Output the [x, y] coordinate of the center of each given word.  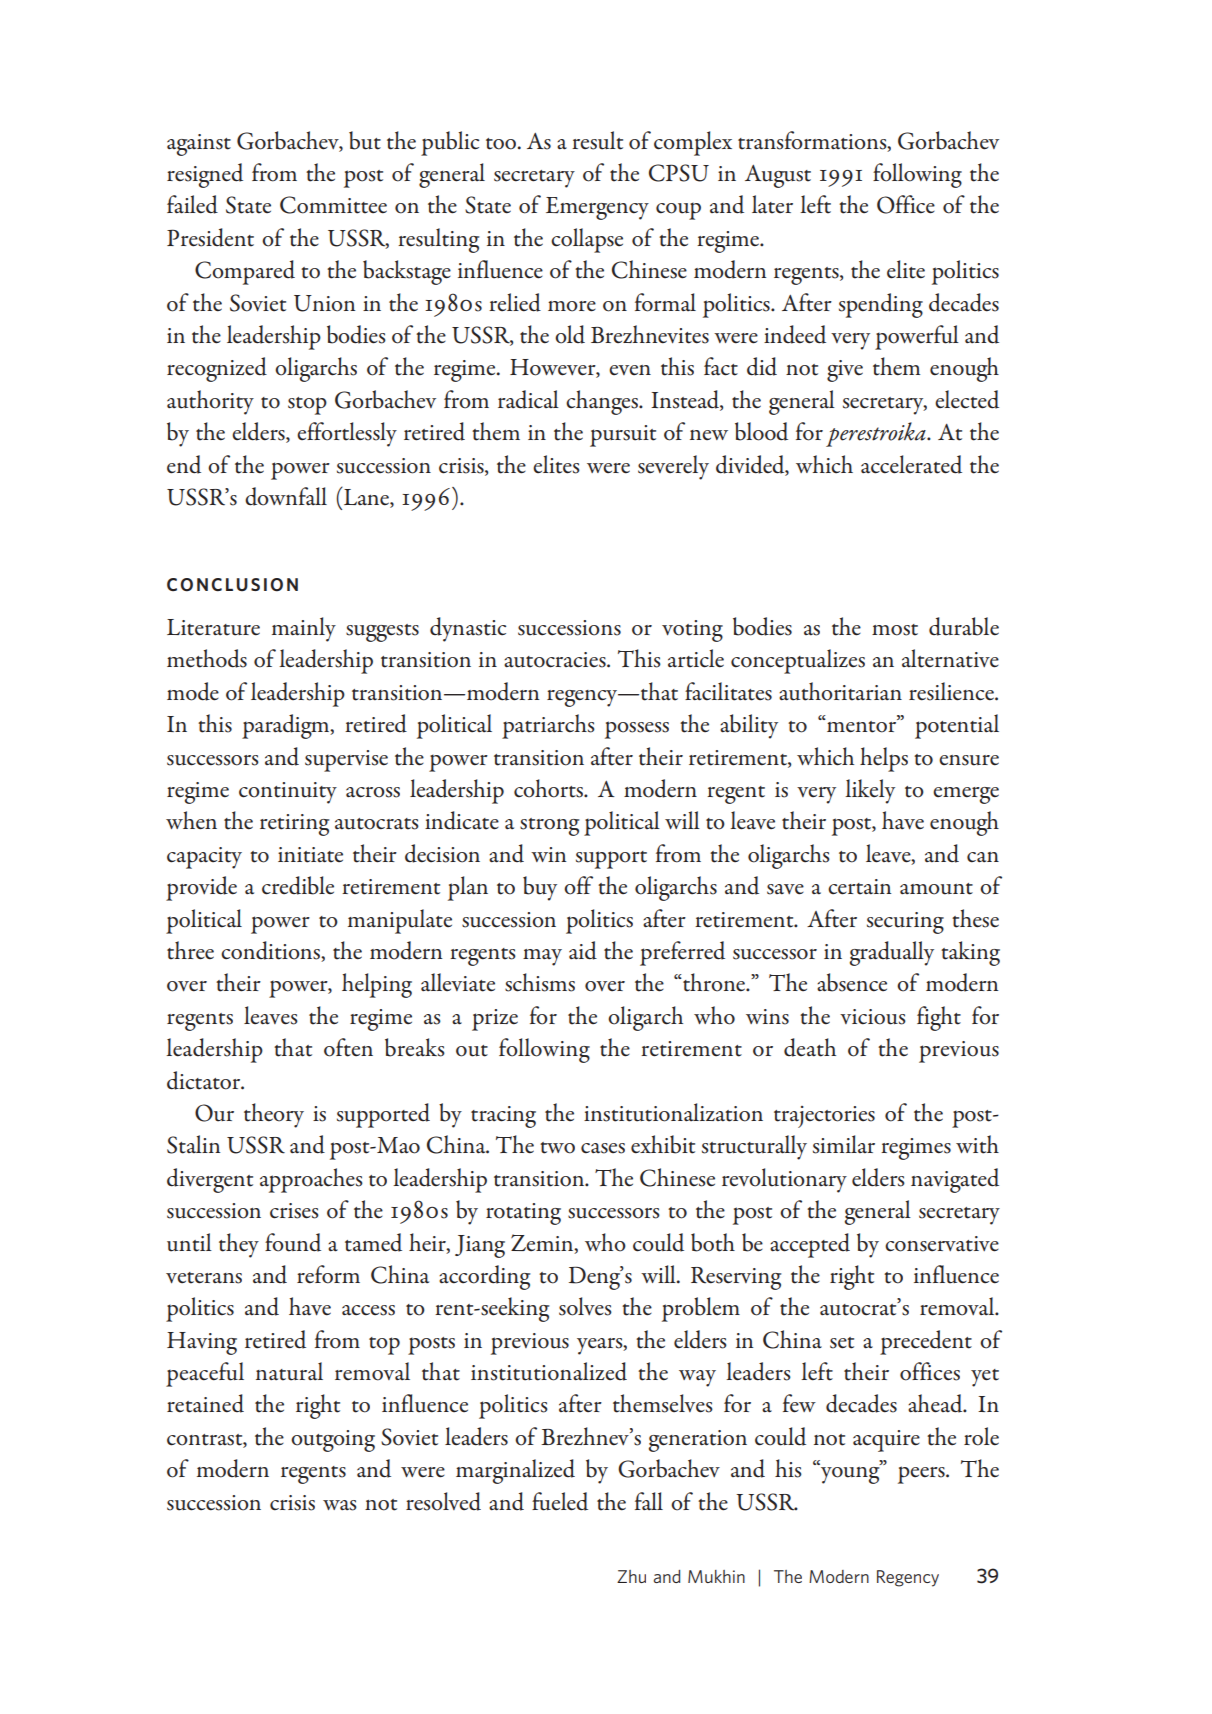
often [348, 1047]
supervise [346, 761]
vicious [873, 1017]
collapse [587, 240]
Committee [333, 205]
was [340, 1505]
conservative [942, 1244]
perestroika [877, 434]
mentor [861, 726]
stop [307, 406]
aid [583, 950]
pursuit [623, 436]
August [778, 176]
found [293, 1242]
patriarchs [548, 726]
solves [585, 1306]
